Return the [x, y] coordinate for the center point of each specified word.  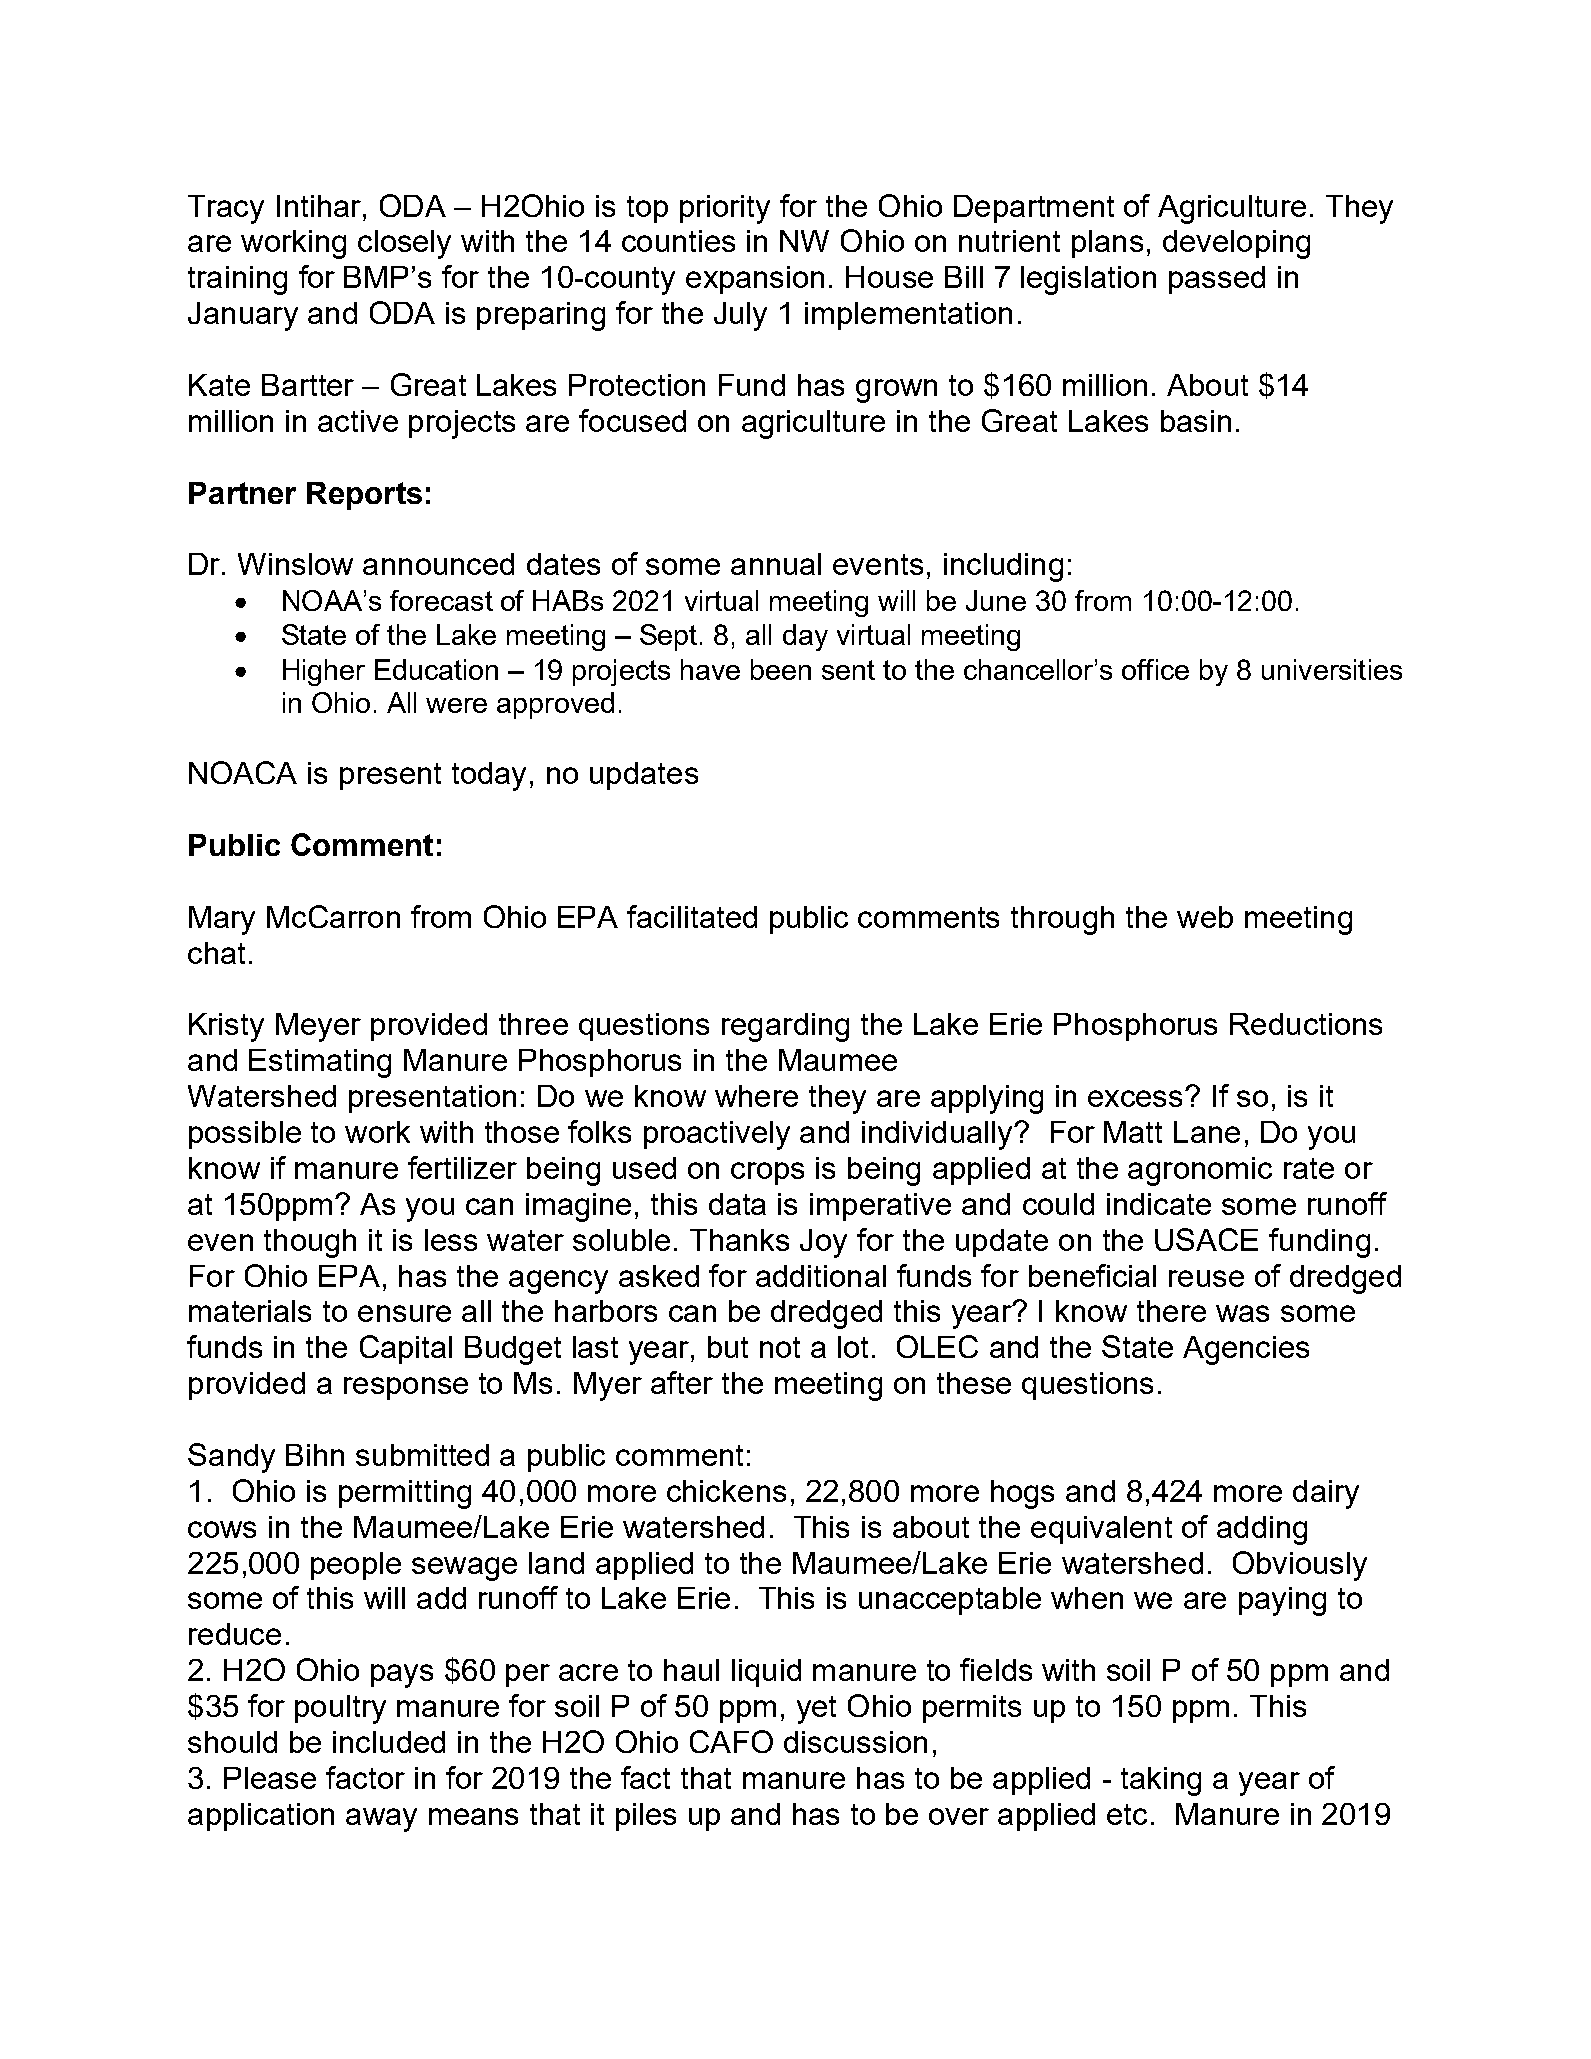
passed [1217, 280]
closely [404, 244]
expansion [755, 280]
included [389, 1742]
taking [1161, 1781]
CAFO [731, 1741]
